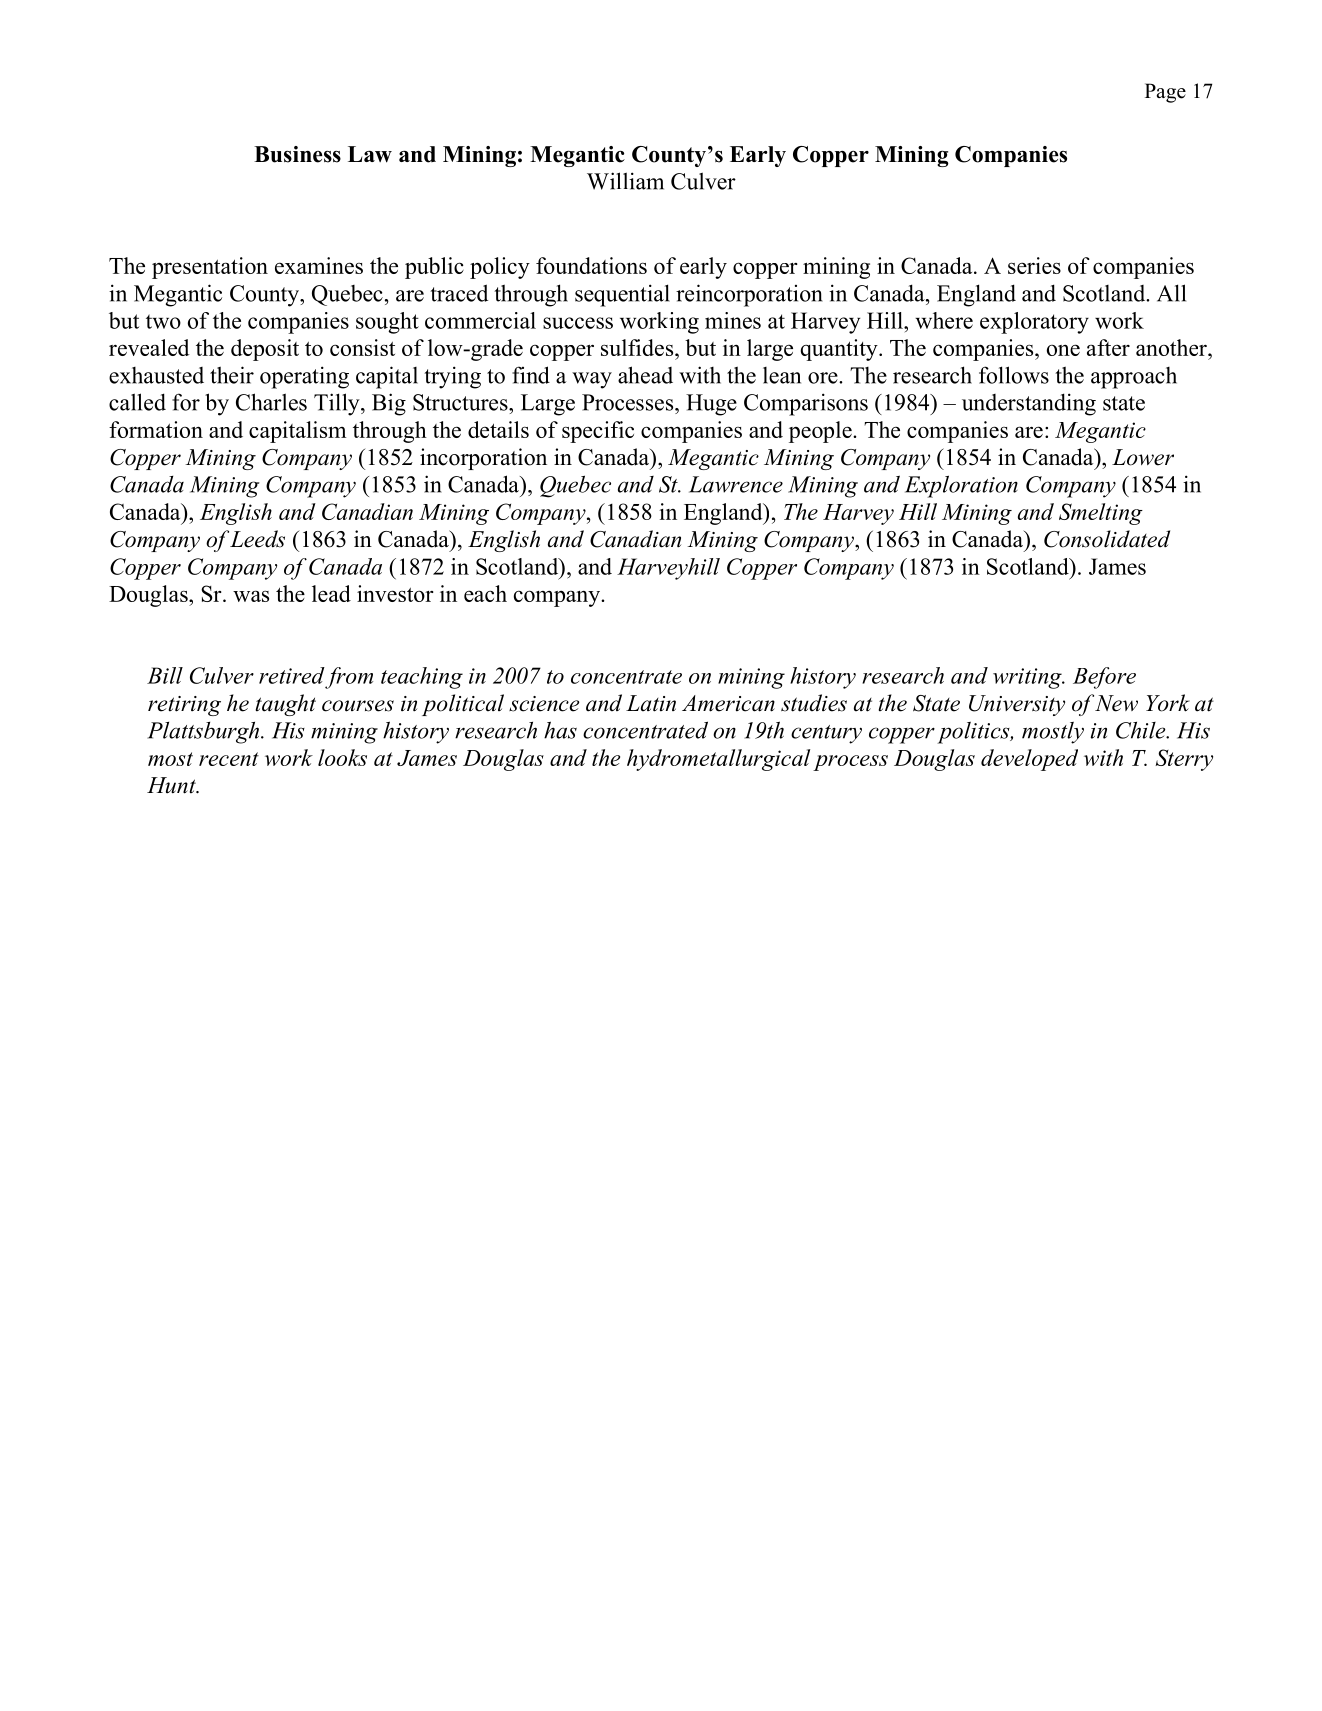 The width and height of the screenshot is (1322, 1711). Describe the element at coordinates (265, 350) in the screenshot. I see `deposit` at that location.
